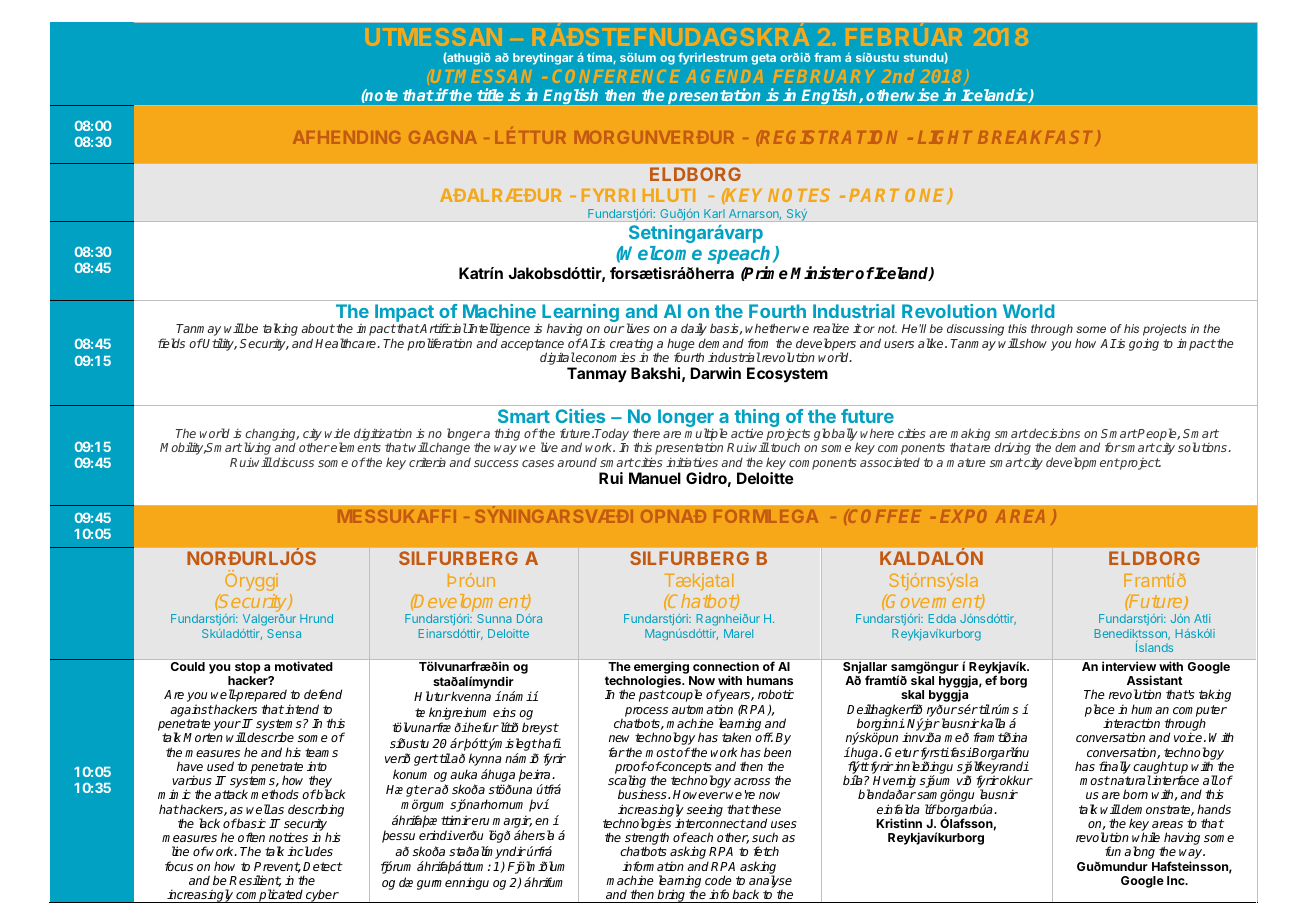 The width and height of the image is (1308, 924). I want to click on PART, so click(874, 195).
